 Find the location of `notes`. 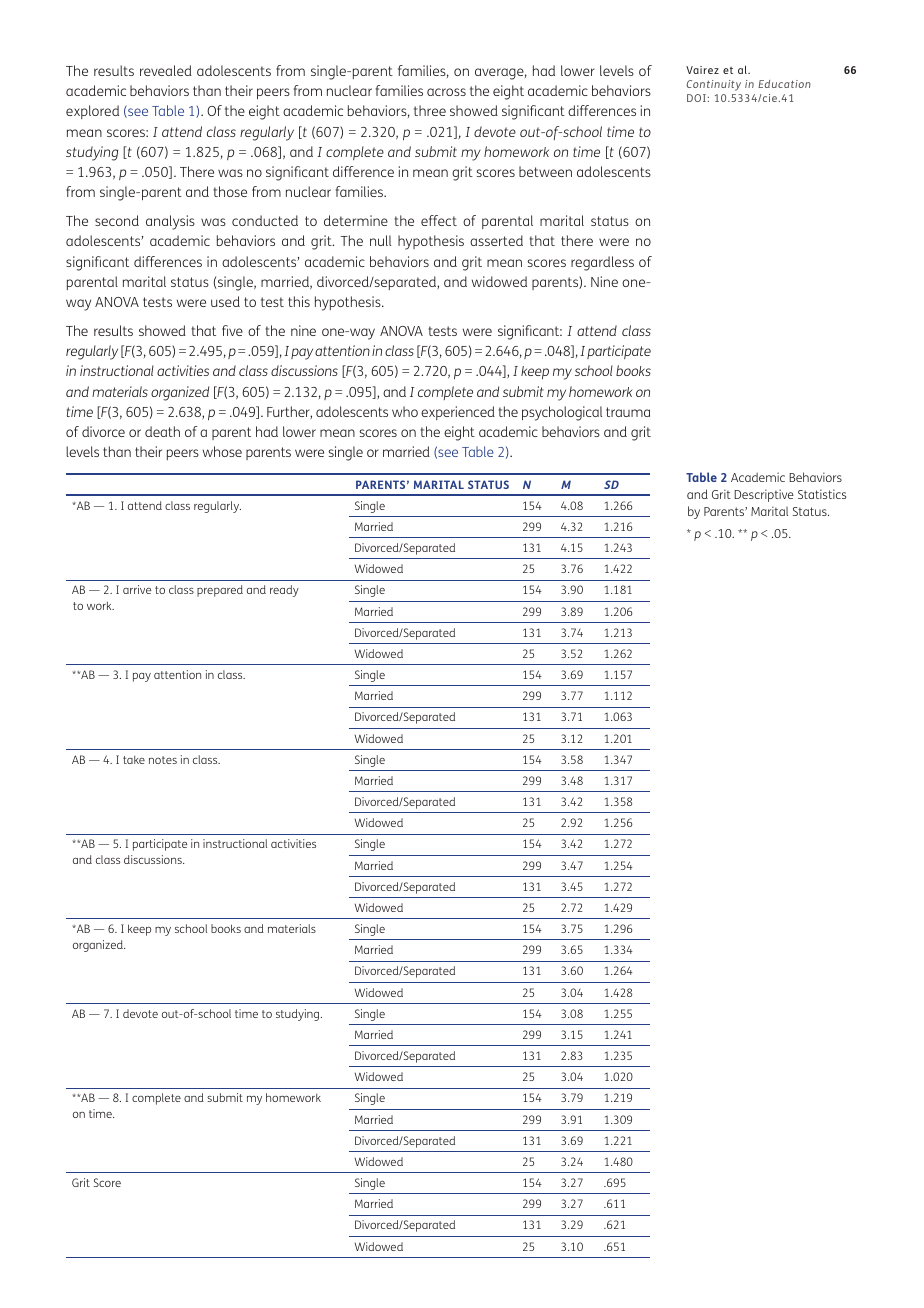

notes is located at coordinates (163, 760).
